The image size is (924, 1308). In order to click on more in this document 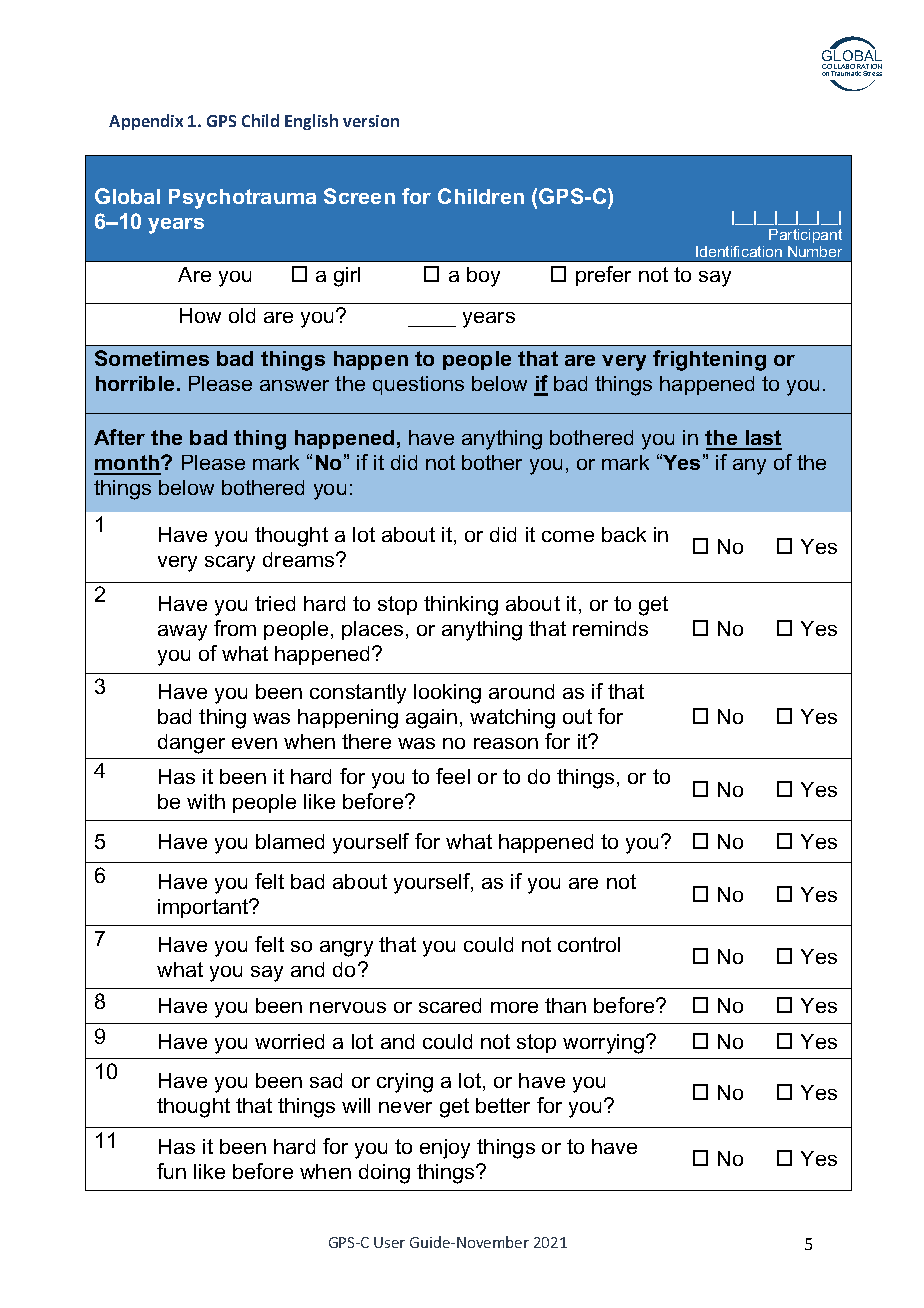, I will do `click(514, 1007)`.
